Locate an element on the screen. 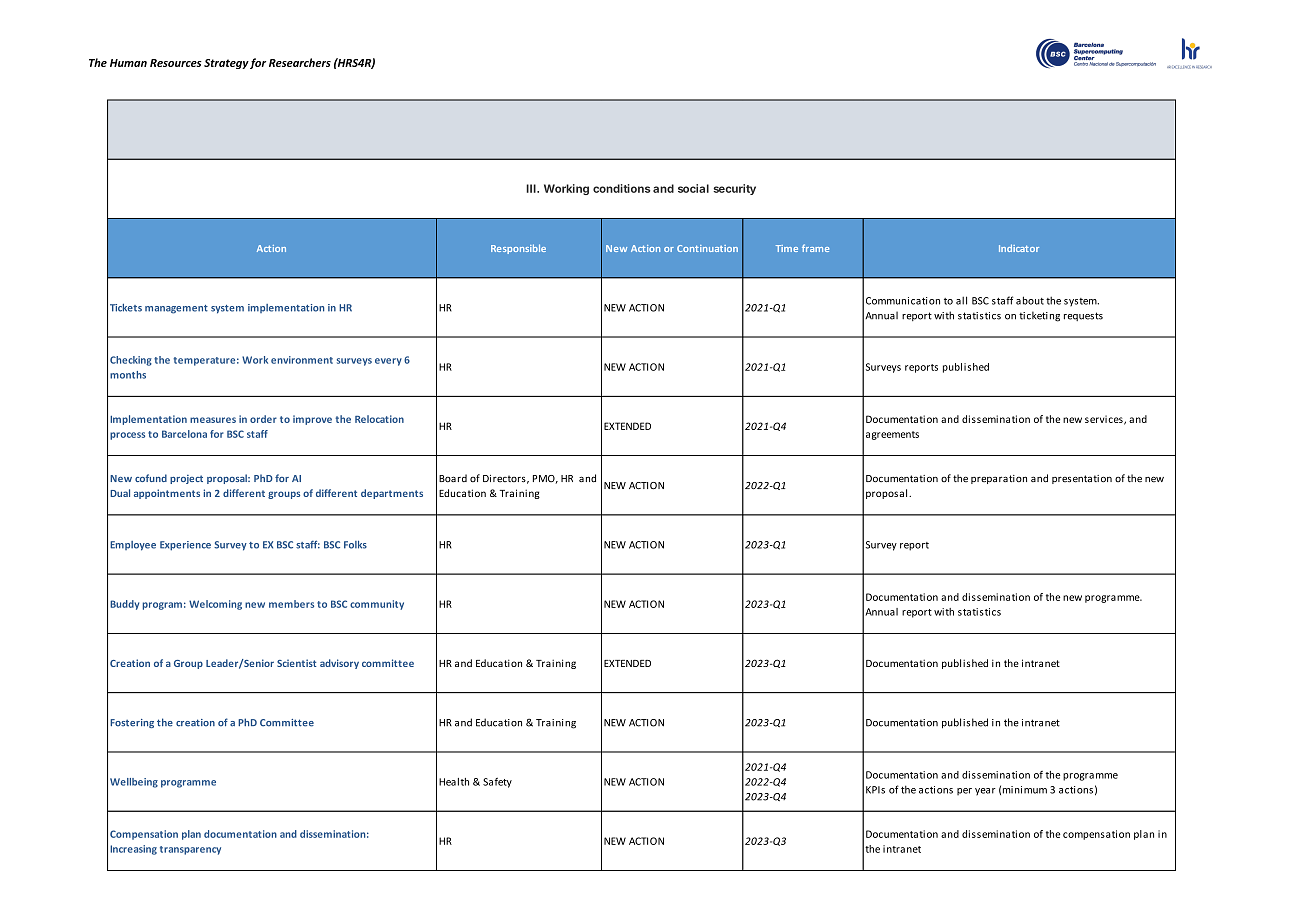 The width and height of the screenshot is (1308, 924). Strategy is located at coordinates (226, 64).
